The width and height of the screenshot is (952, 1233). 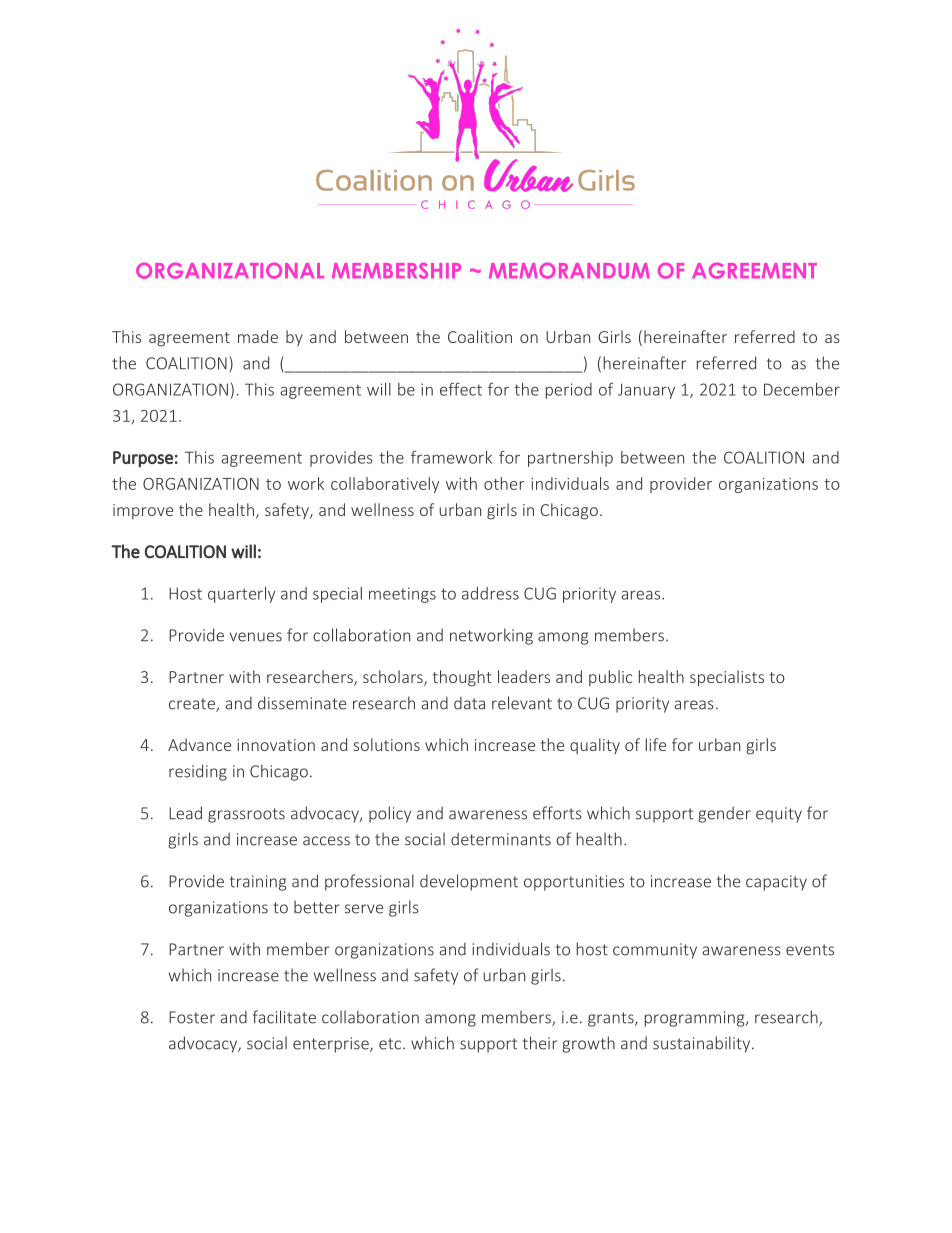 I want to click on made, so click(x=258, y=336).
